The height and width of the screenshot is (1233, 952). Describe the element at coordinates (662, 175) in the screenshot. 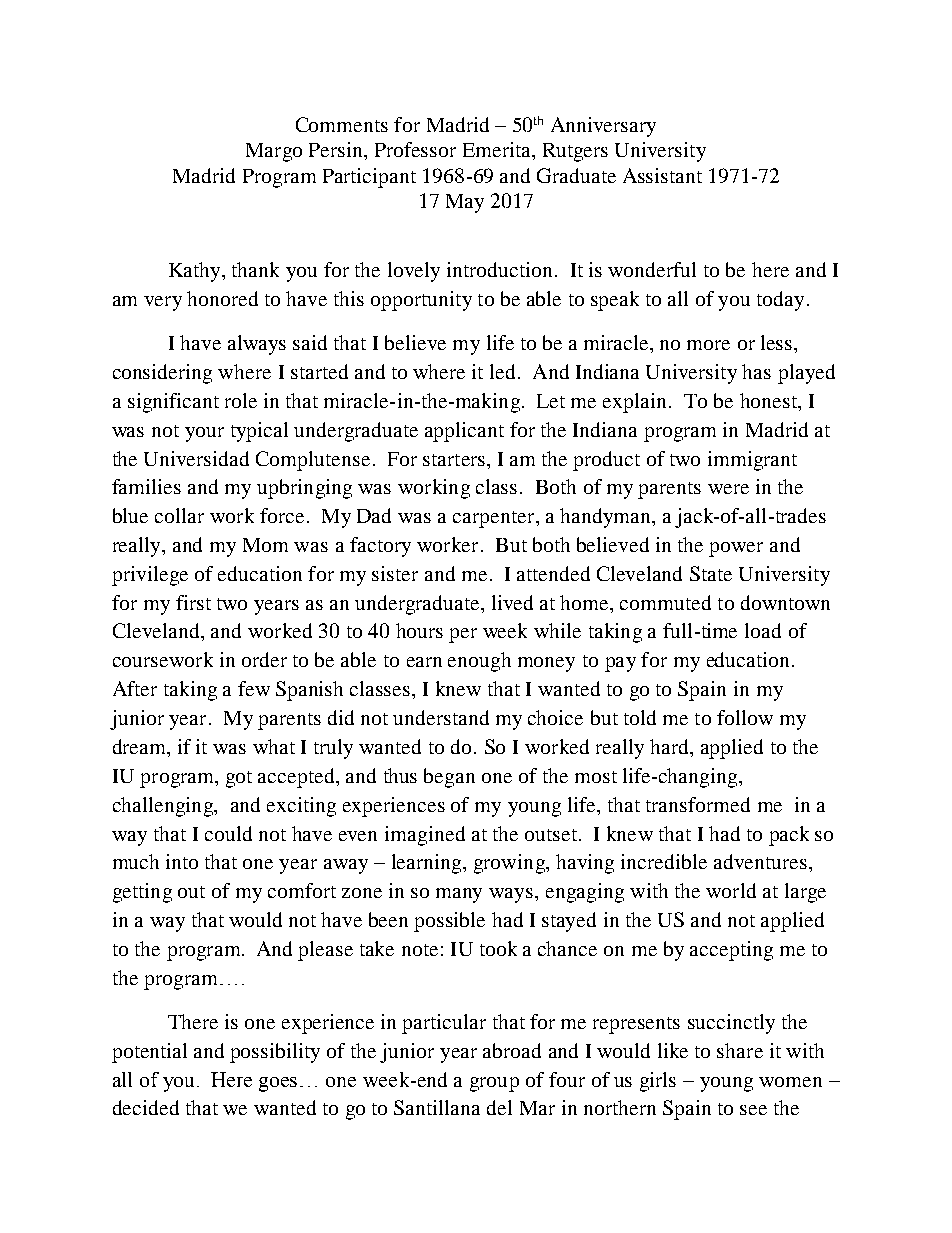

I see `Assistant` at that location.
